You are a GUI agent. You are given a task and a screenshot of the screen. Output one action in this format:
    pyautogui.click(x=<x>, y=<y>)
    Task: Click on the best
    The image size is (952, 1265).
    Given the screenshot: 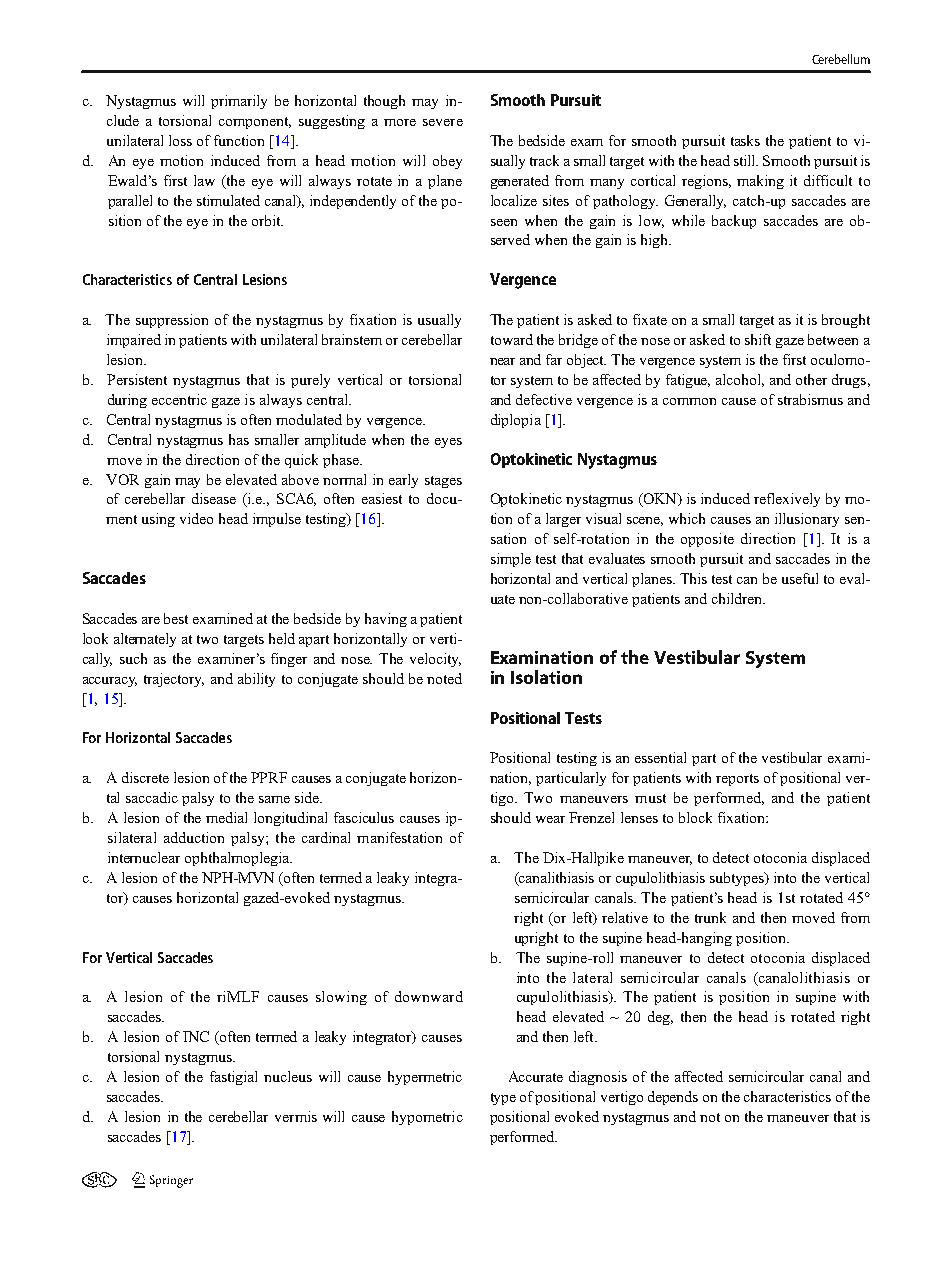 What is the action you would take?
    pyautogui.click(x=176, y=618)
